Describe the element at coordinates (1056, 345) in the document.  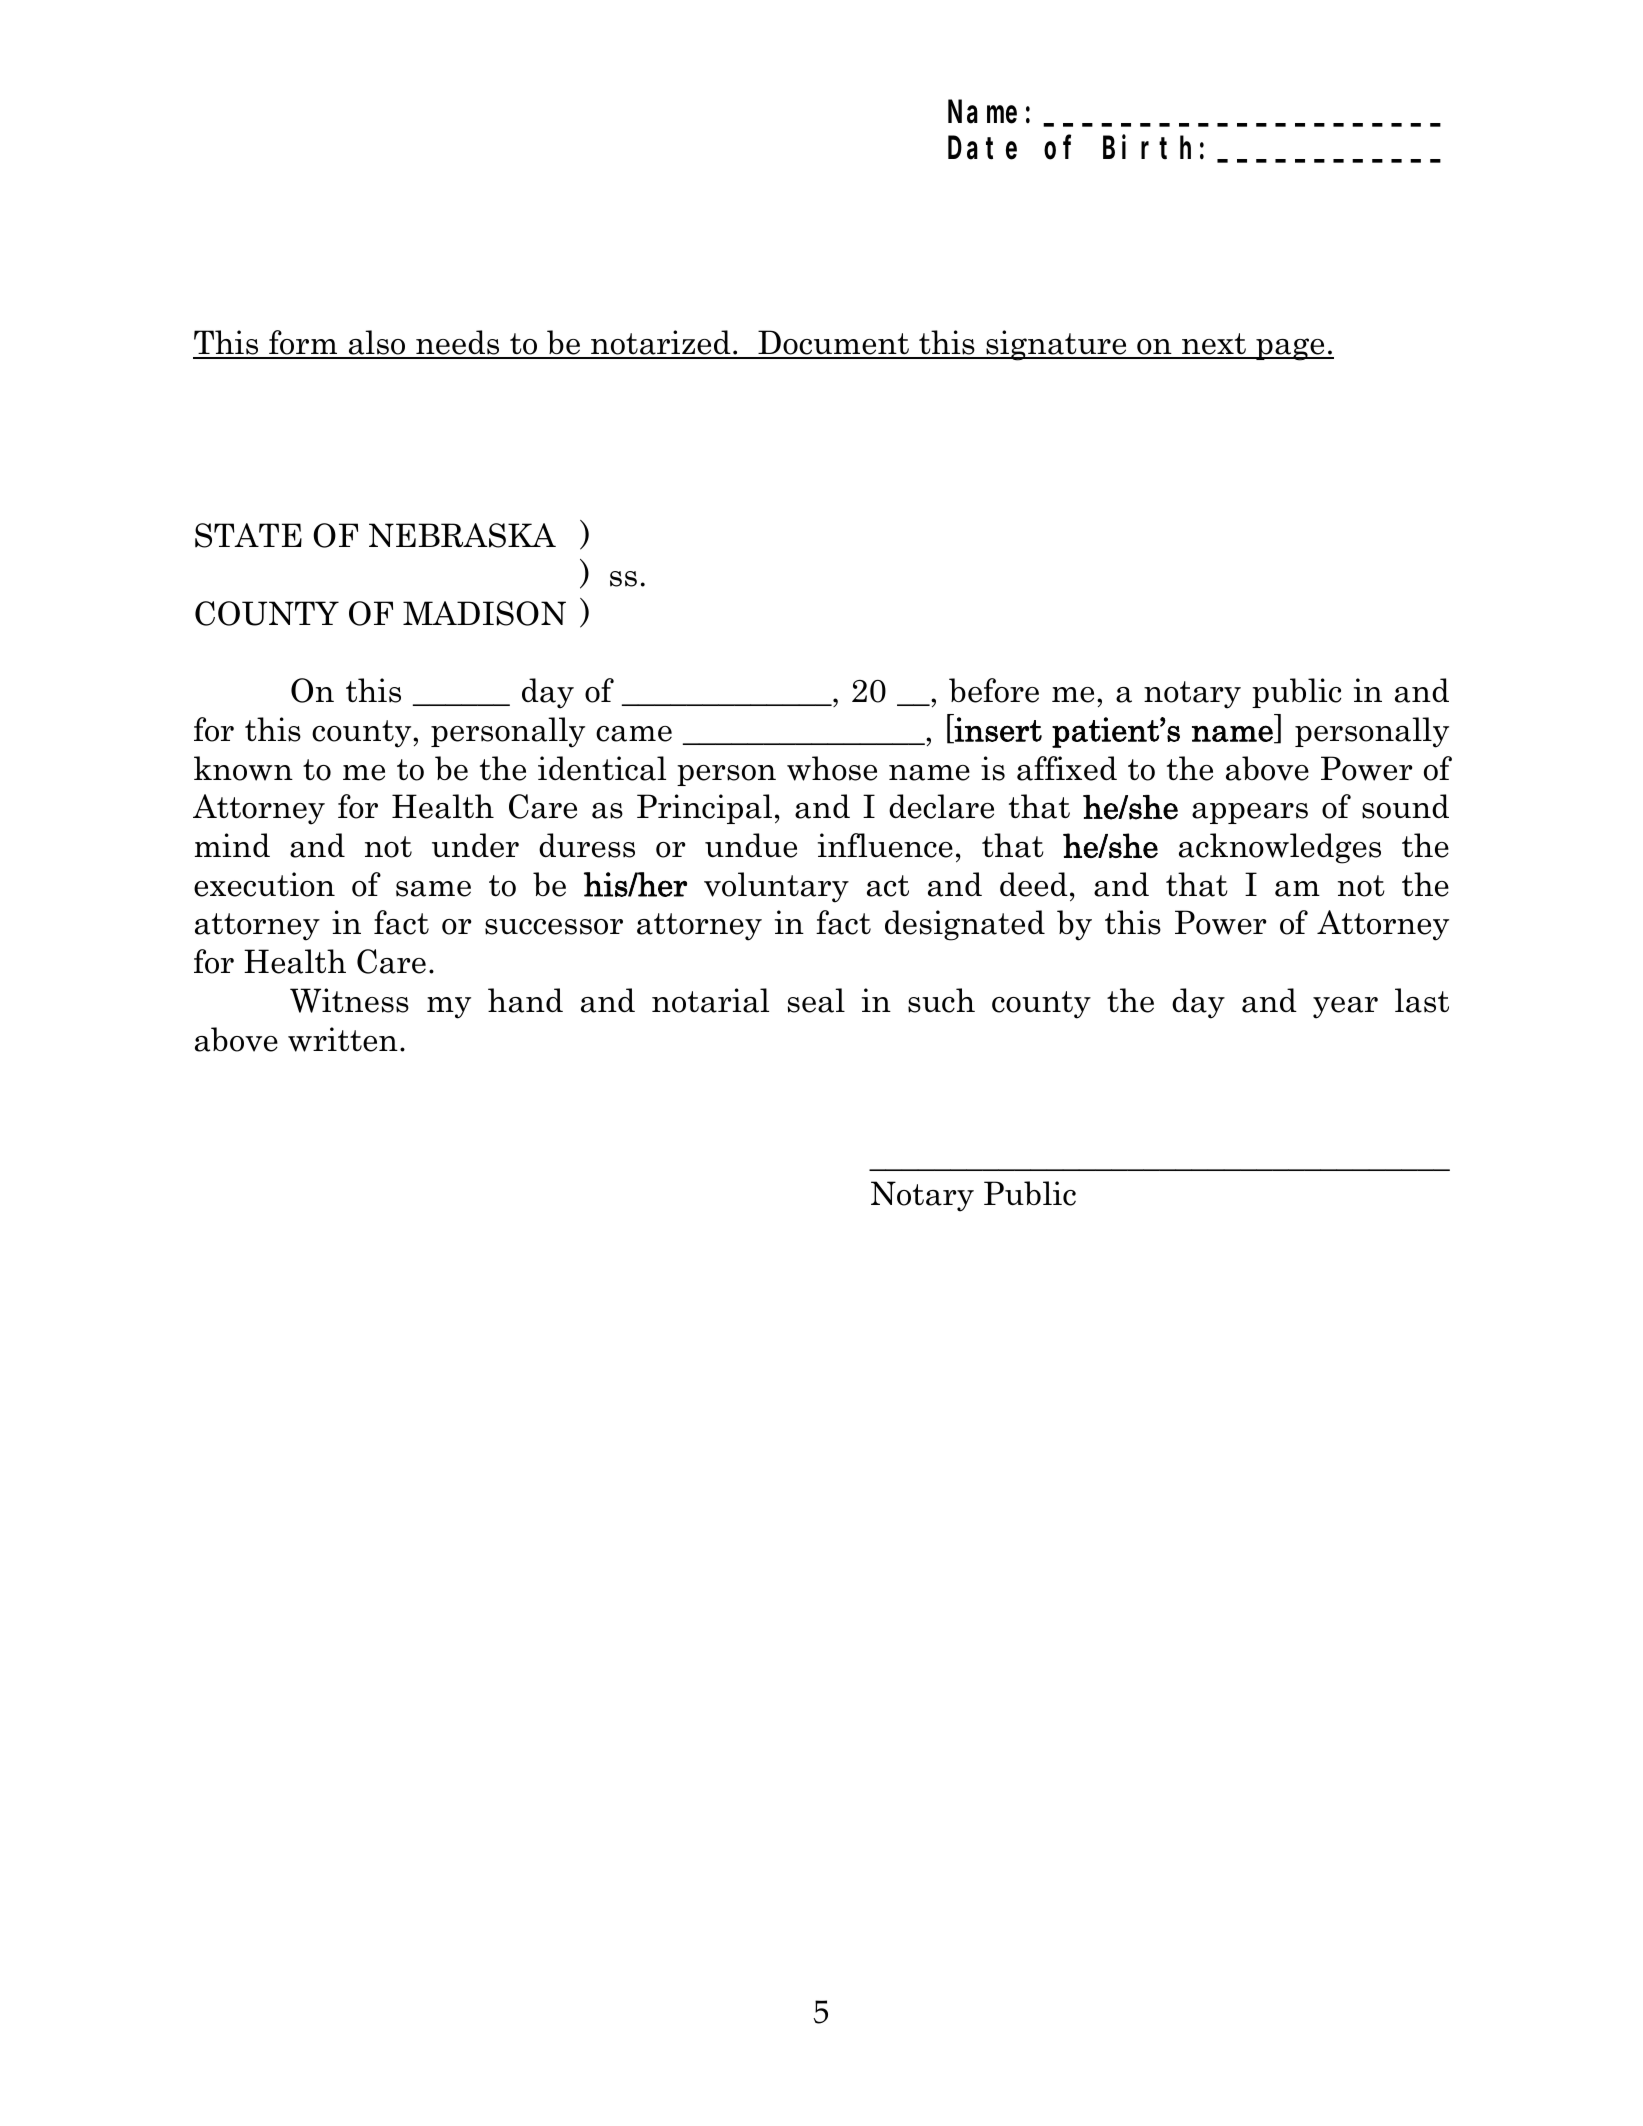
I see `signature` at that location.
